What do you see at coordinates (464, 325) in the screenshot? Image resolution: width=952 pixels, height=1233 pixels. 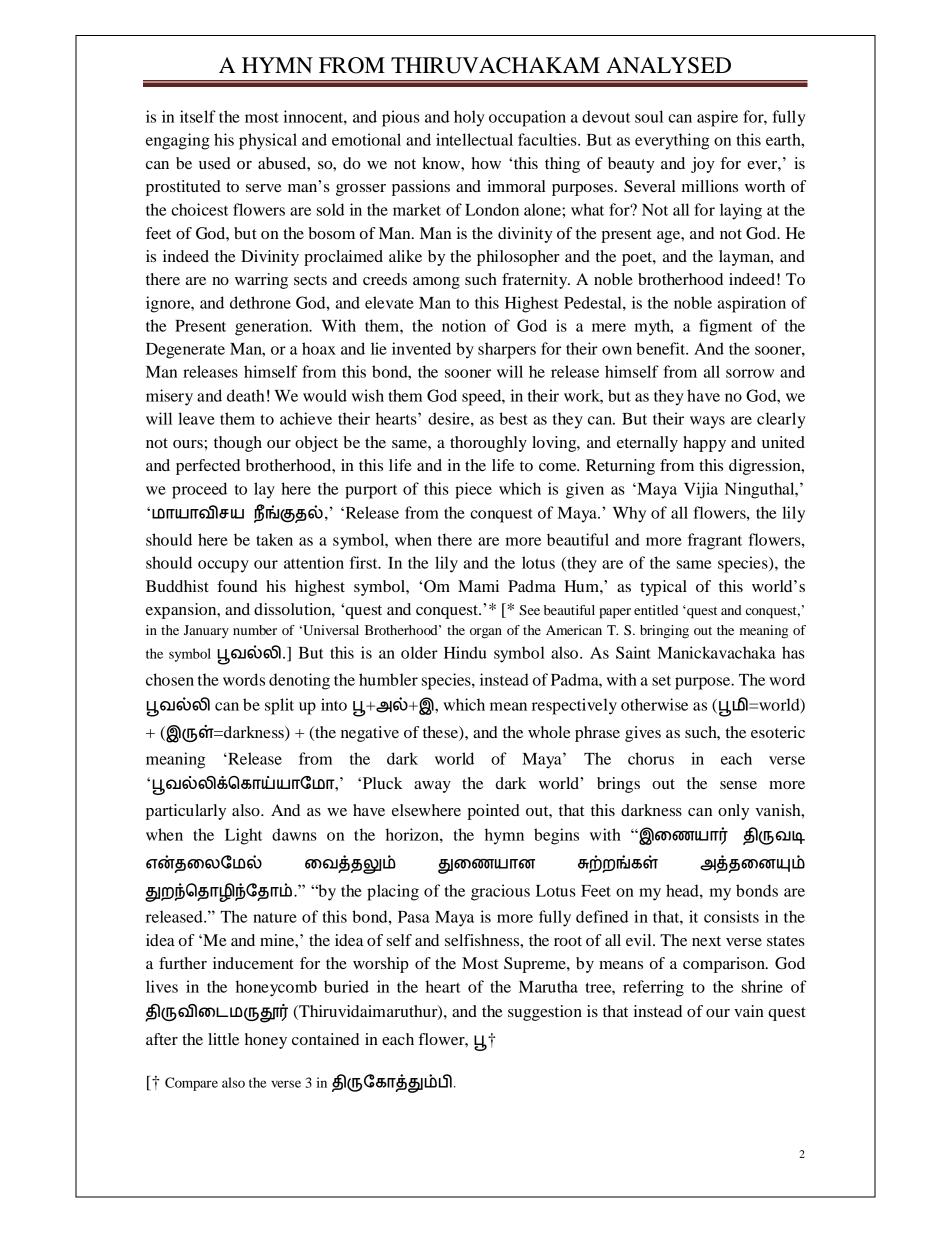 I see `notion` at bounding box center [464, 325].
